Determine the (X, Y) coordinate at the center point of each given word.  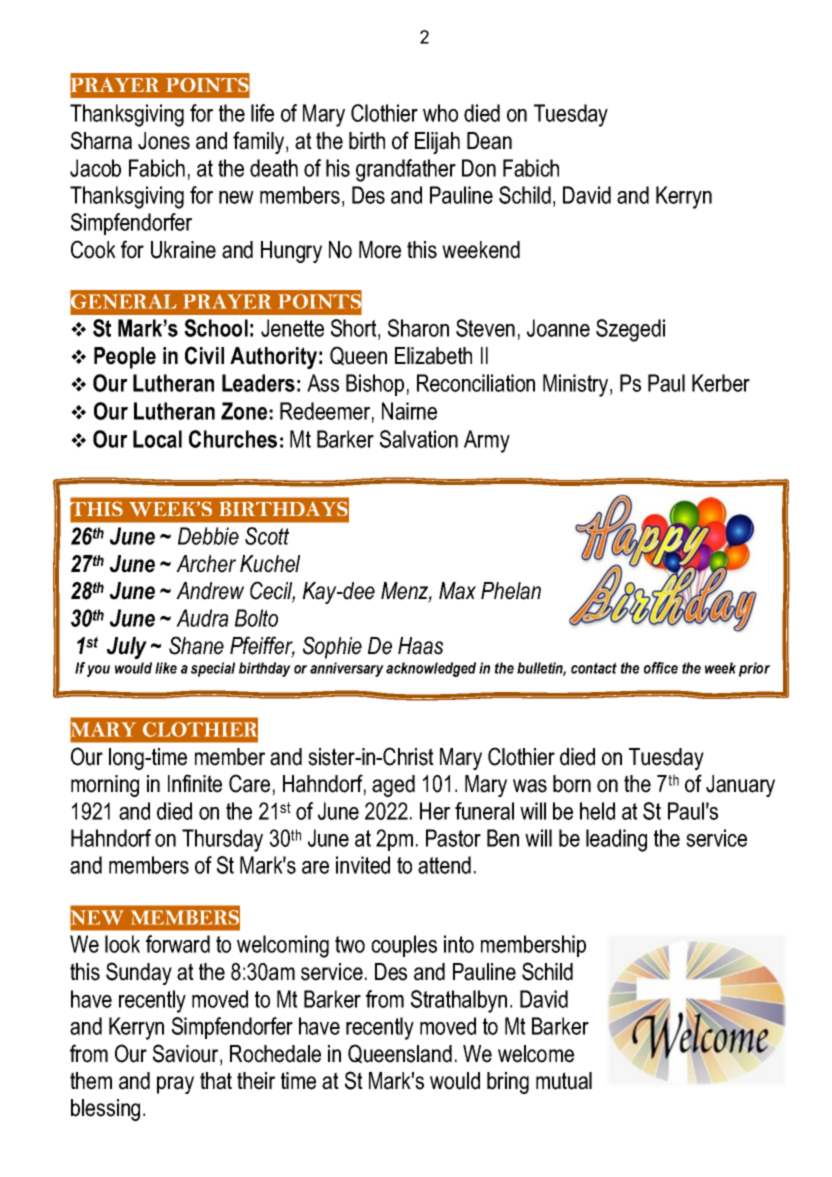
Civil (204, 355)
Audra (202, 618)
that (216, 1081)
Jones (164, 141)
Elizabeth (433, 356)
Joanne (558, 328)
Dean (489, 141)
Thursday (222, 840)
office (661, 668)
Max (457, 591)
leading (616, 840)
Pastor (453, 838)
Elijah (437, 143)
